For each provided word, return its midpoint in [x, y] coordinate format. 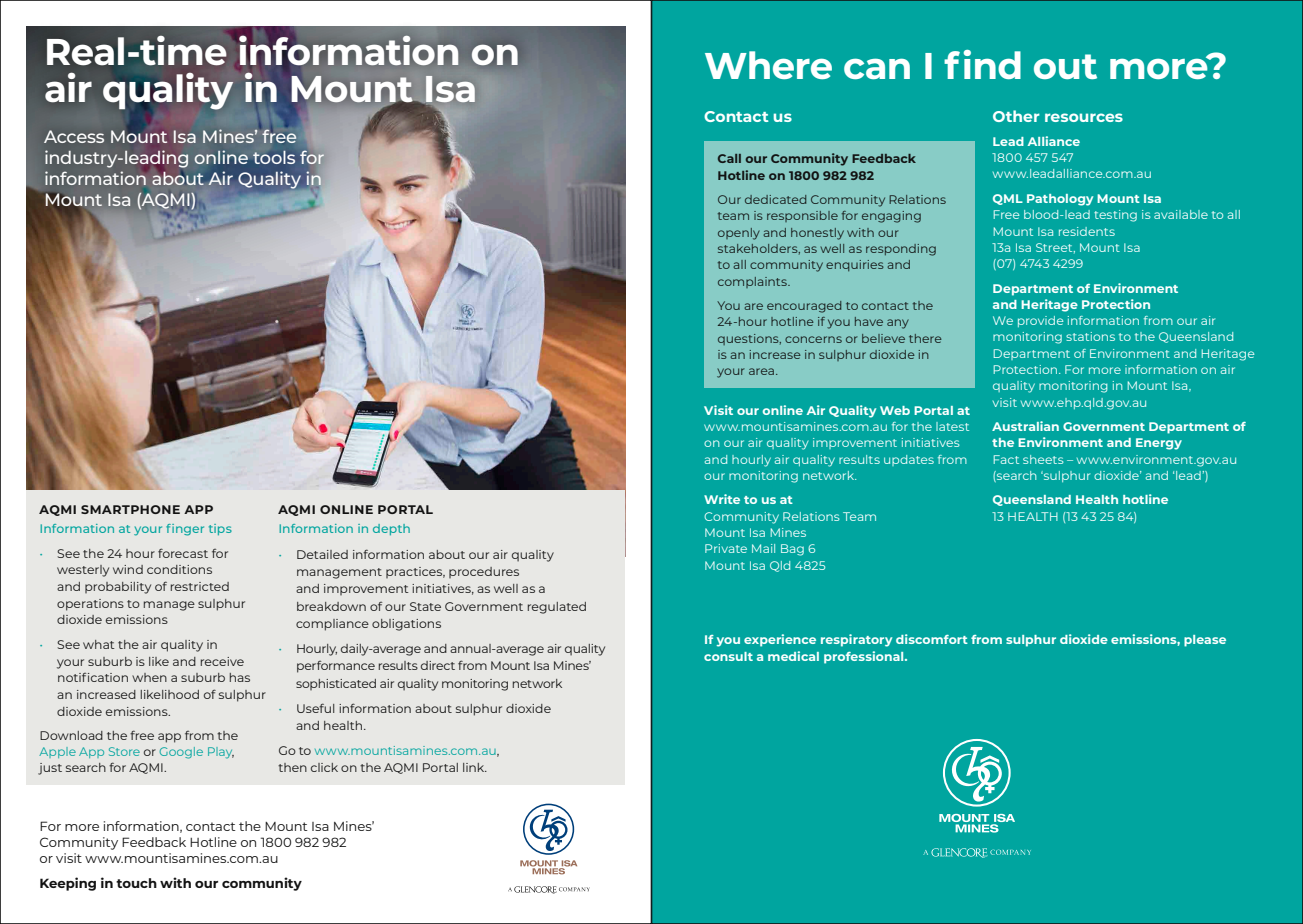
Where [768, 65]
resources [1084, 117]
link [475, 767]
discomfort [932, 639]
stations [1090, 336]
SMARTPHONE [130, 509]
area [763, 371]
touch [136, 883]
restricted [200, 586]
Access [74, 136]
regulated [557, 608]
